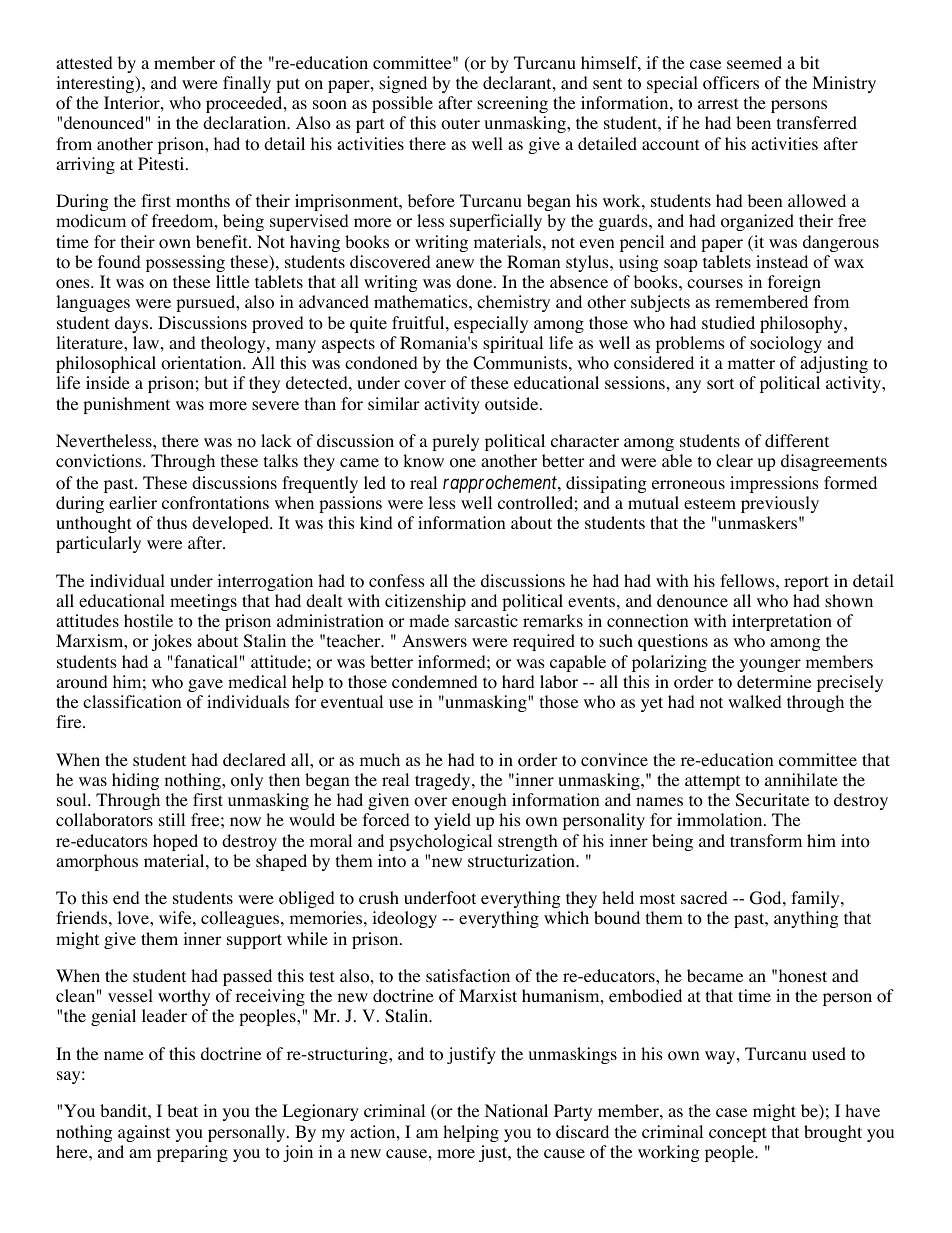  What do you see at coordinates (96, 84) in the document?
I see `interesting` at bounding box center [96, 84].
